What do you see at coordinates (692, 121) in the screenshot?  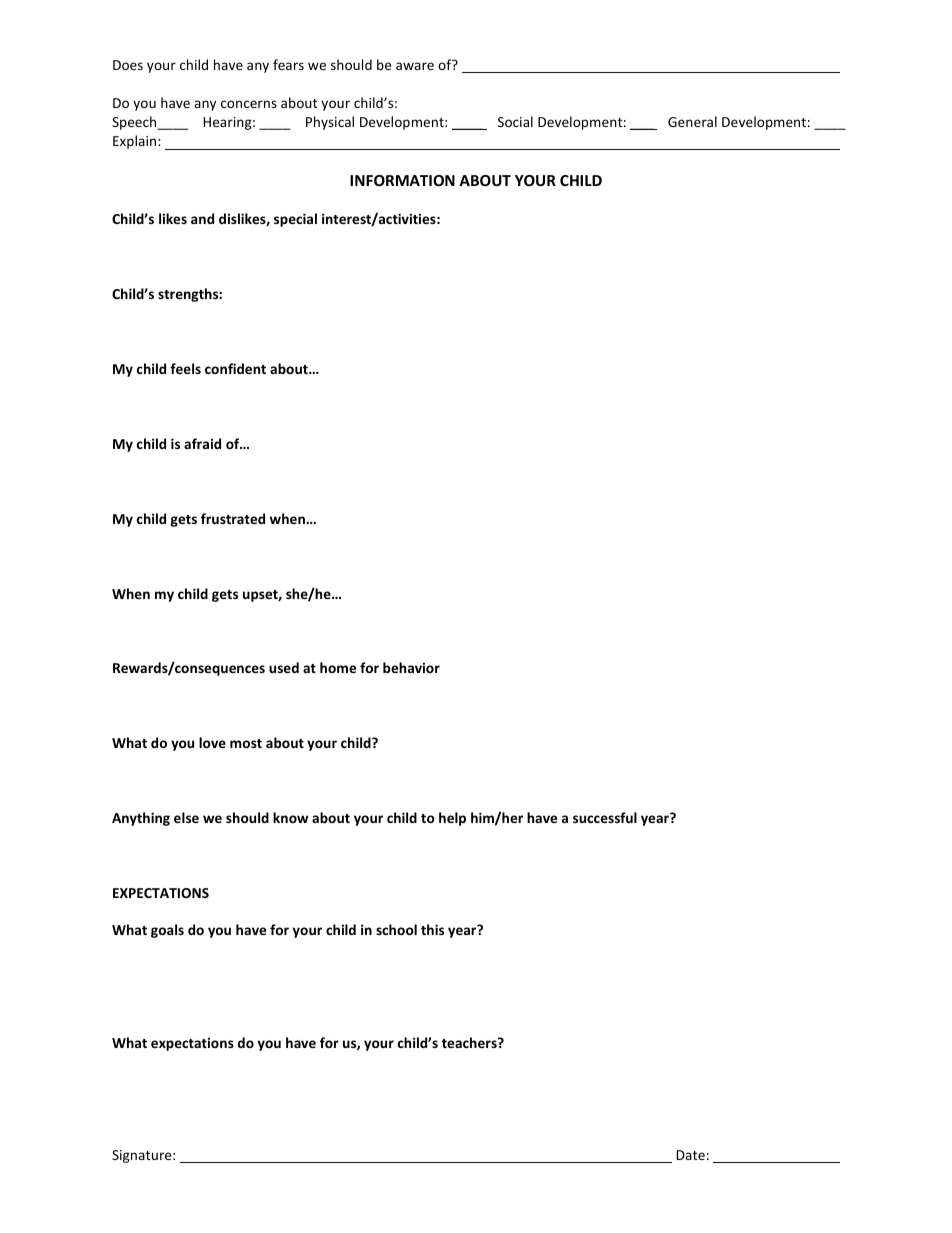 I see `General` at bounding box center [692, 121].
